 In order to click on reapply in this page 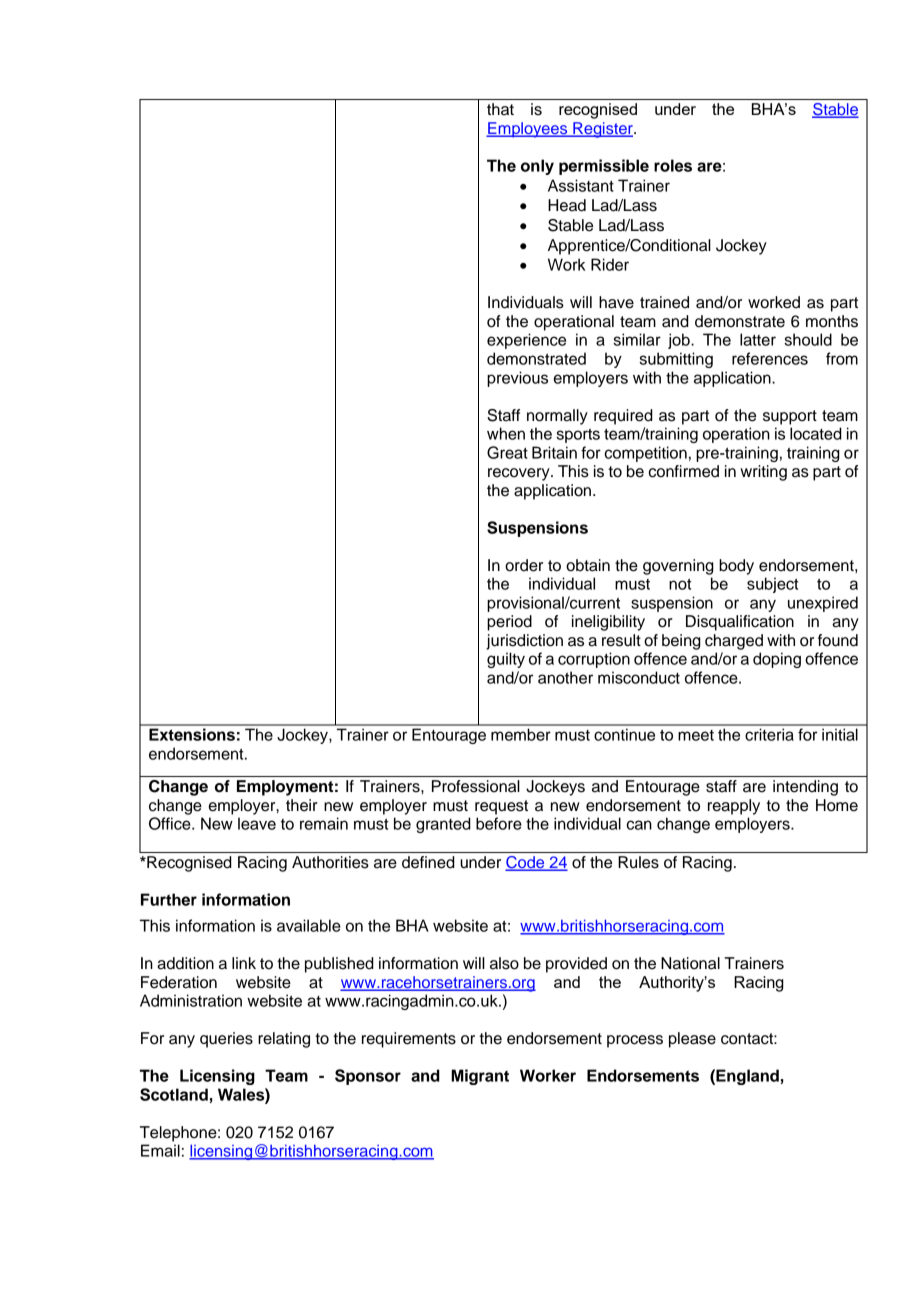, I will do `click(734, 807)`.
